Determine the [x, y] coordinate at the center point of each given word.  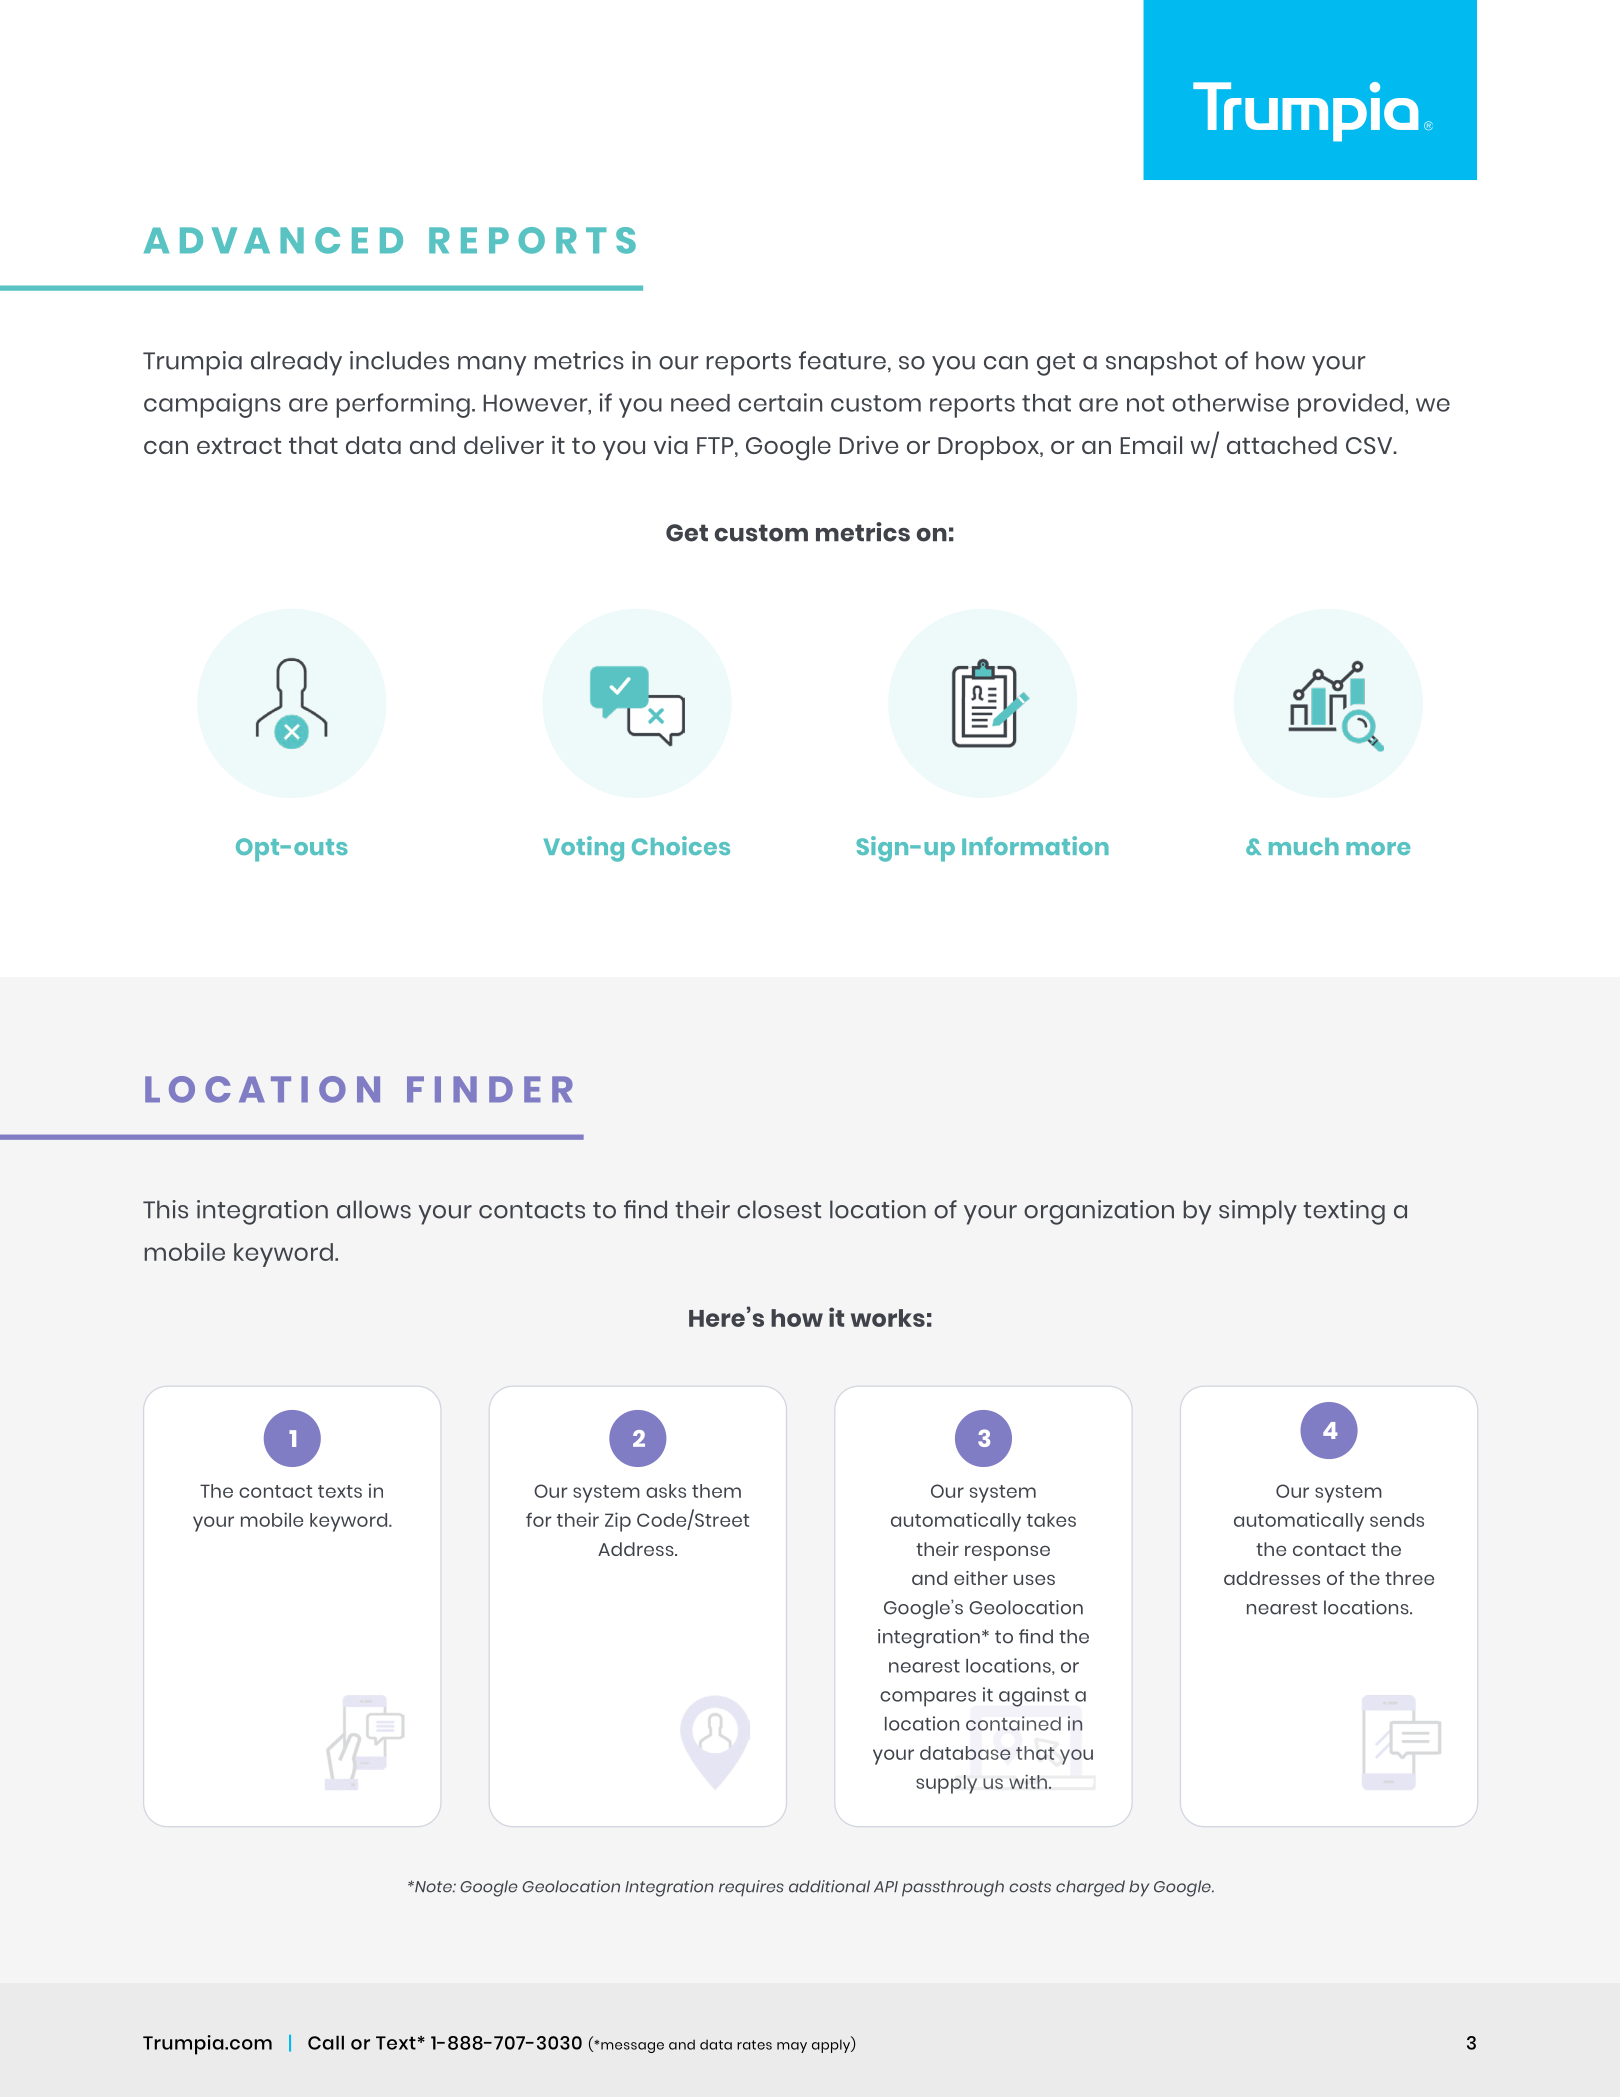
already [296, 363]
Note [433, 1887]
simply [1258, 1212]
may [792, 2047]
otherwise [1230, 402]
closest [779, 1209]
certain [780, 402]
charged [1090, 1888]
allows [374, 1209]
